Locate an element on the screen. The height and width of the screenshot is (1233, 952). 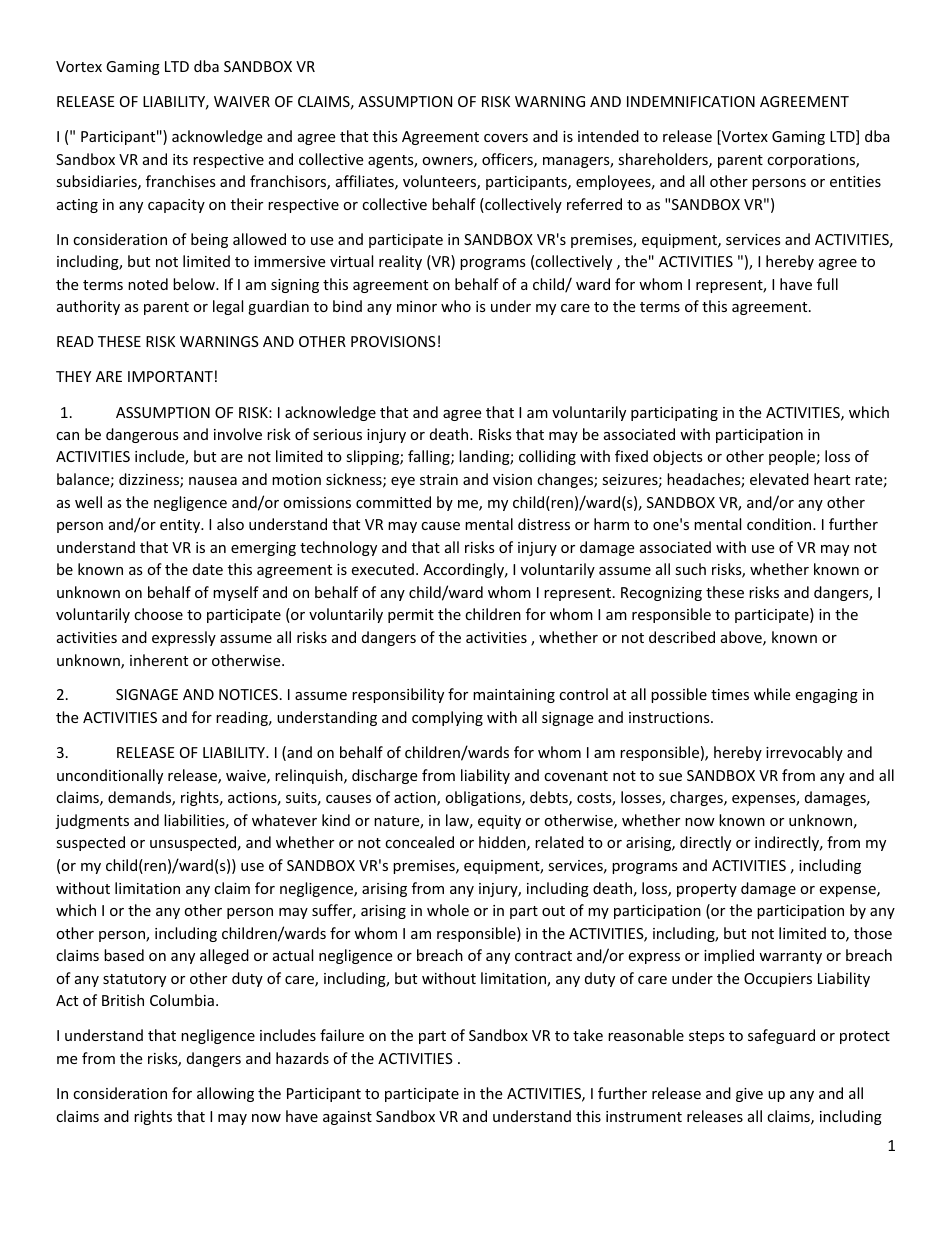
equity is located at coordinates (499, 822).
